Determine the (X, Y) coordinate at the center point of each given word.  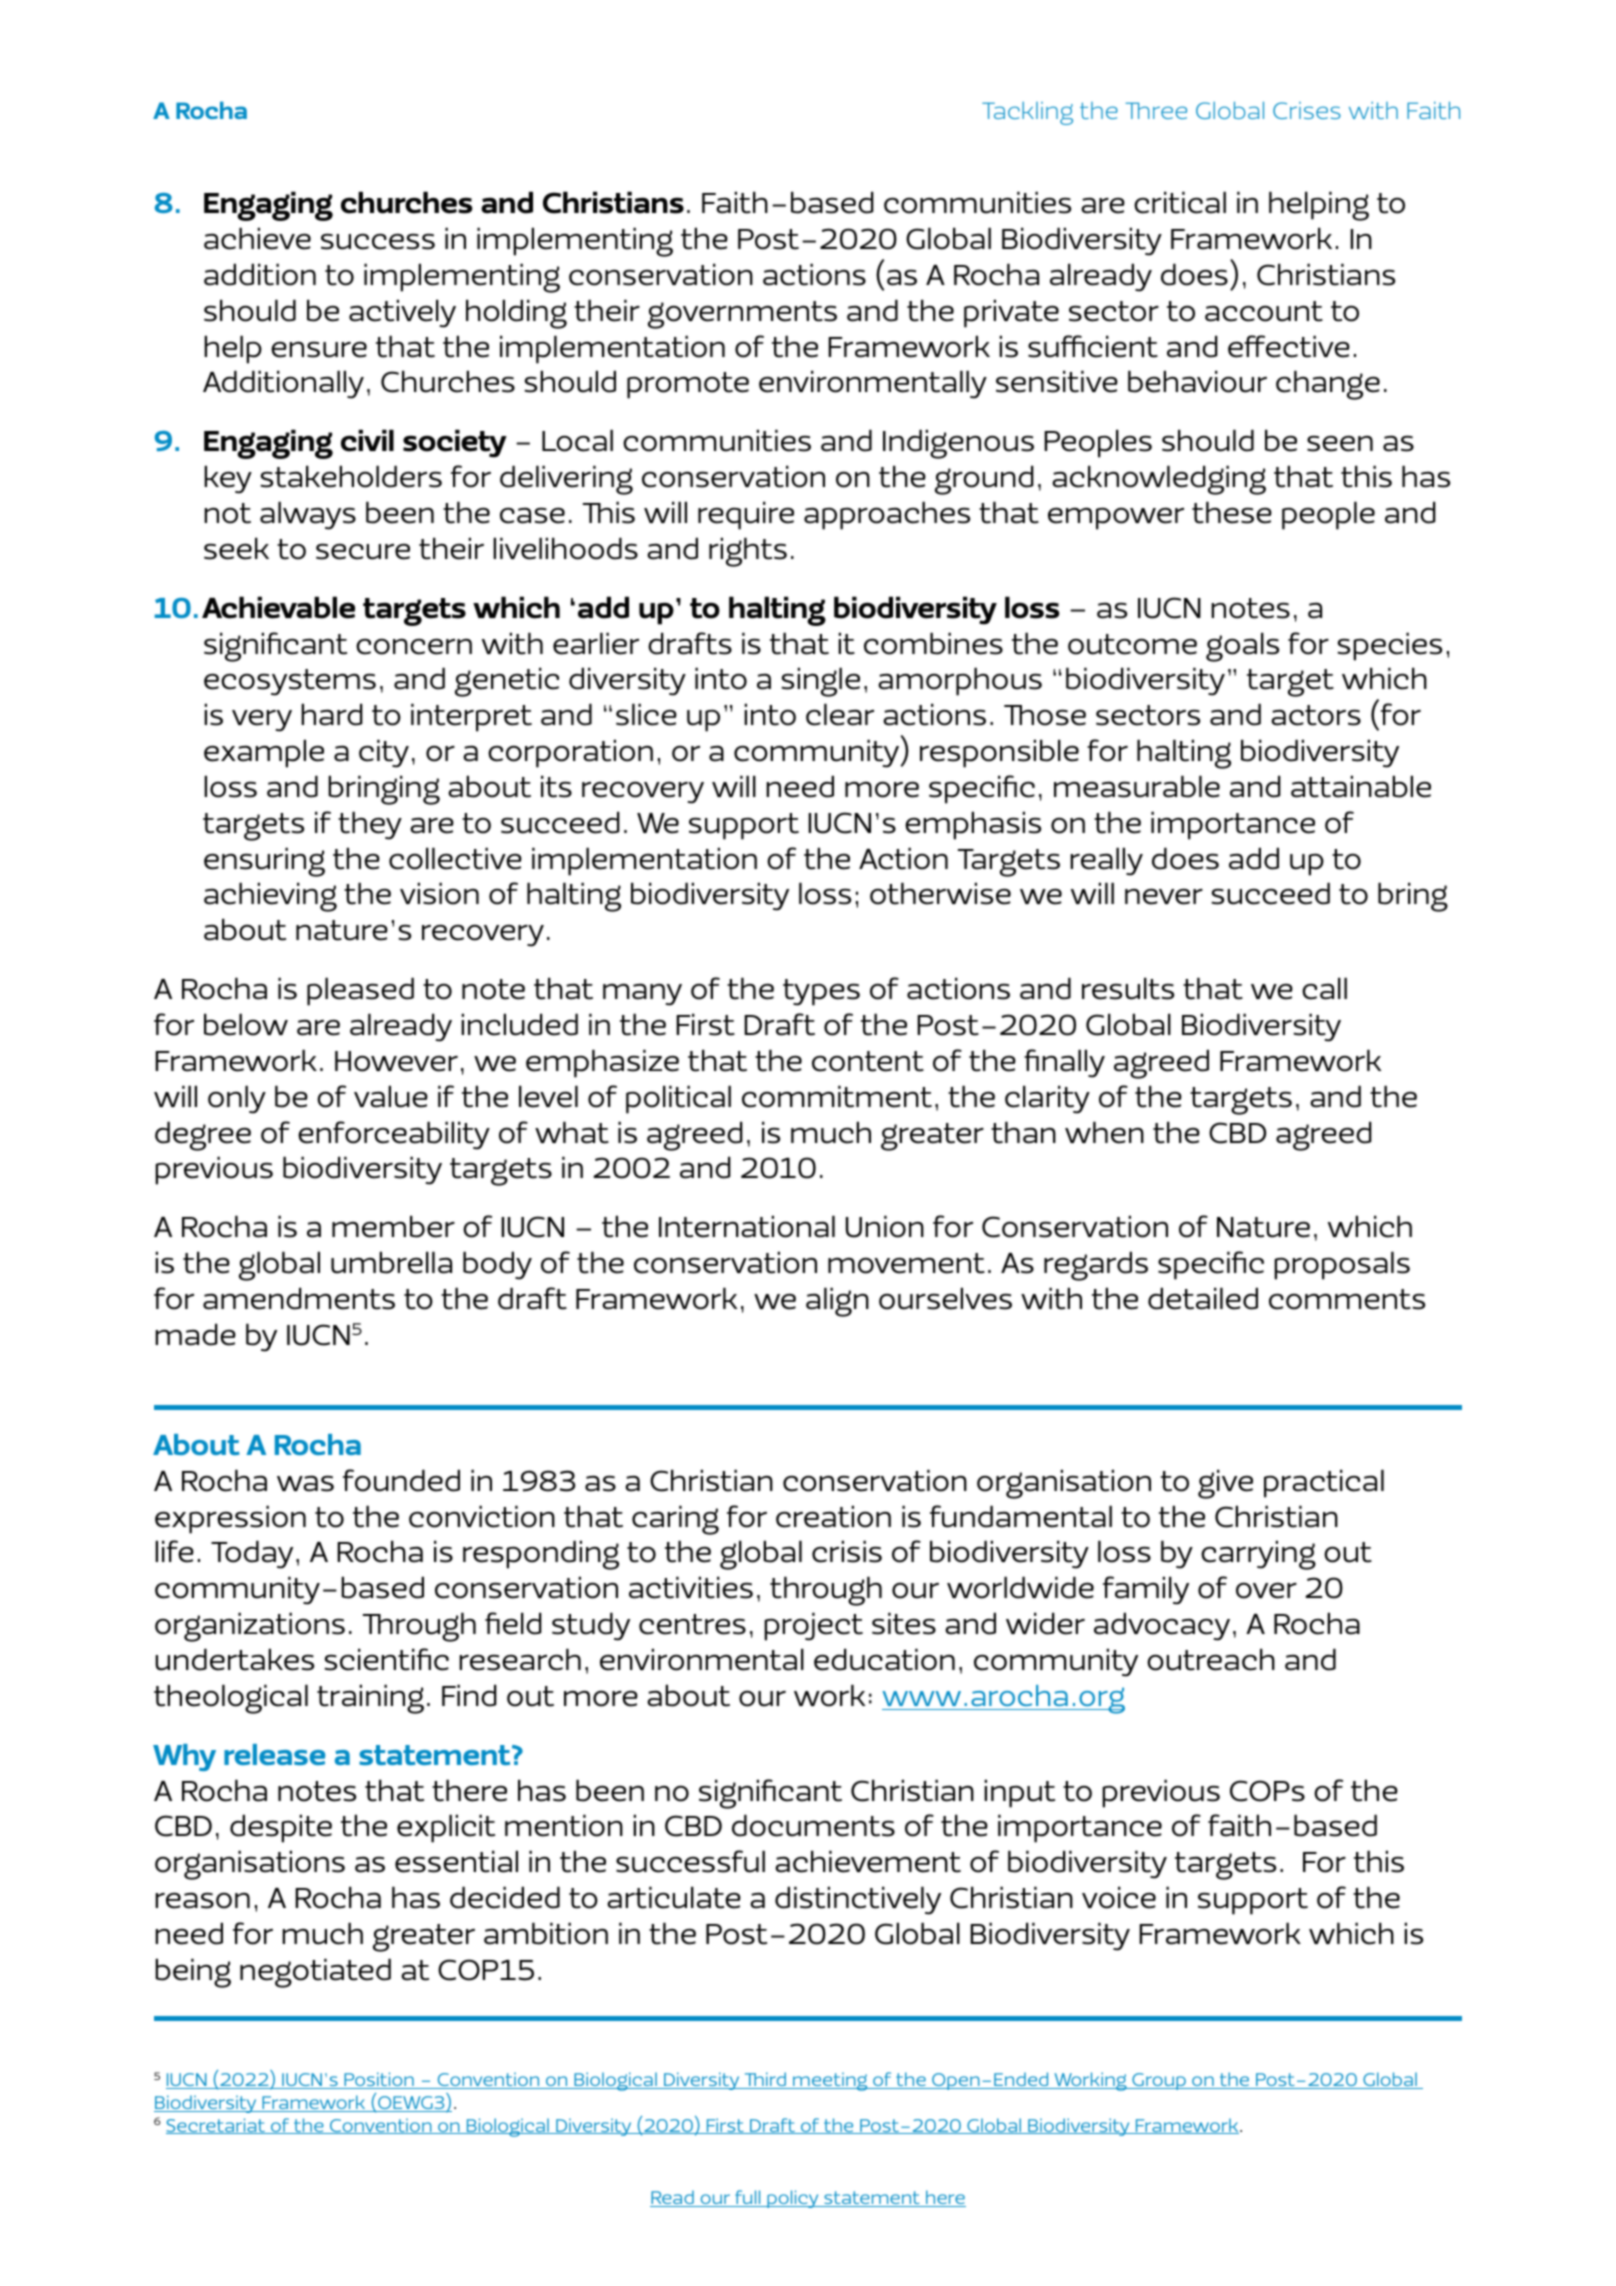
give (1225, 1484)
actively (402, 313)
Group (1159, 2081)
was (305, 1483)
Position (379, 2080)
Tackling (1027, 113)
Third (765, 2080)
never (1164, 896)
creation (833, 1516)
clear (840, 714)
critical (1180, 202)
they (370, 825)
